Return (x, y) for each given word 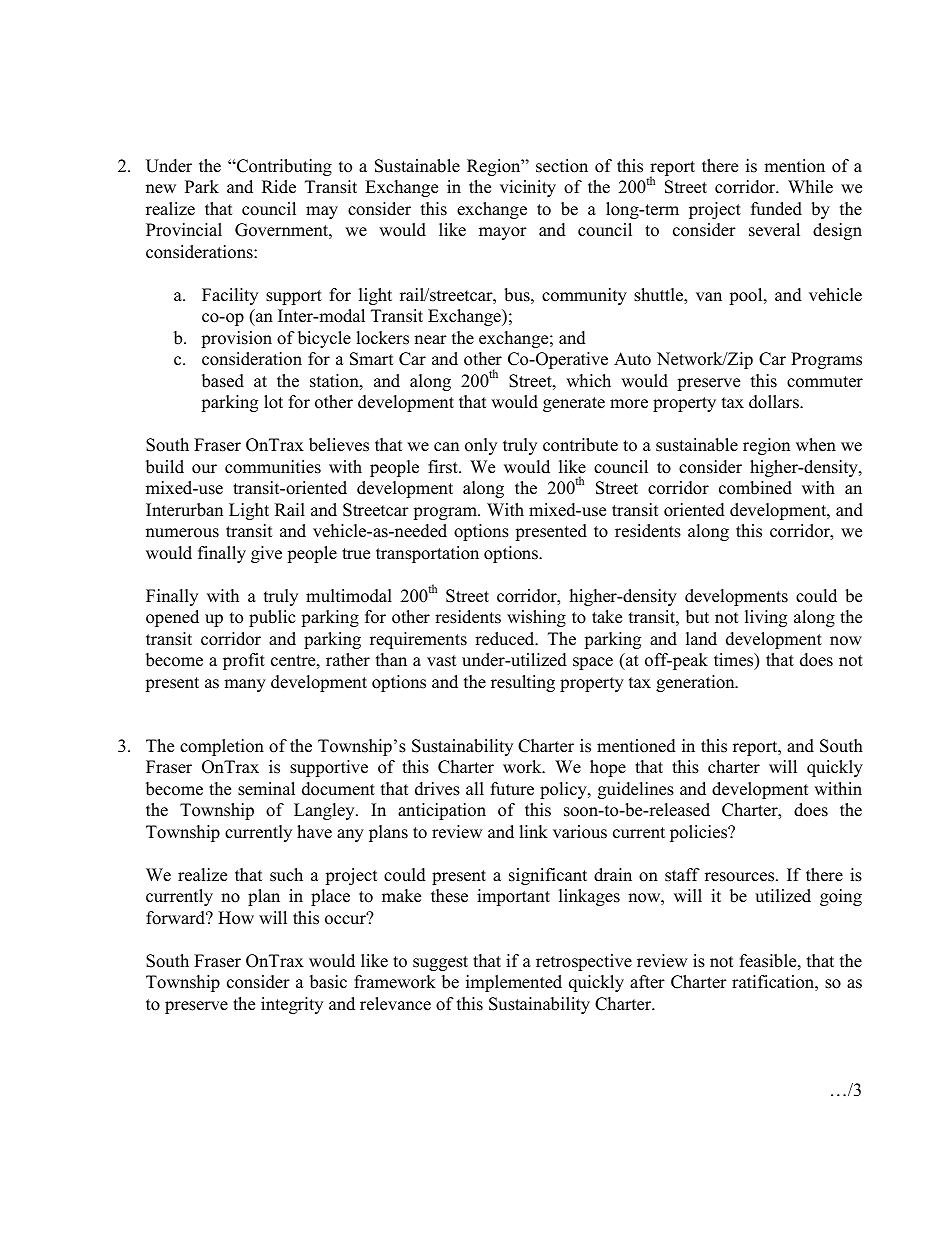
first (444, 467)
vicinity (528, 188)
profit (244, 661)
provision (236, 339)
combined (755, 488)
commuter (825, 382)
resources (741, 877)
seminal (266, 789)
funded (776, 209)
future (512, 789)
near (430, 340)
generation (696, 683)
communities (273, 467)
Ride (279, 187)
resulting (523, 683)
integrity (292, 1005)
